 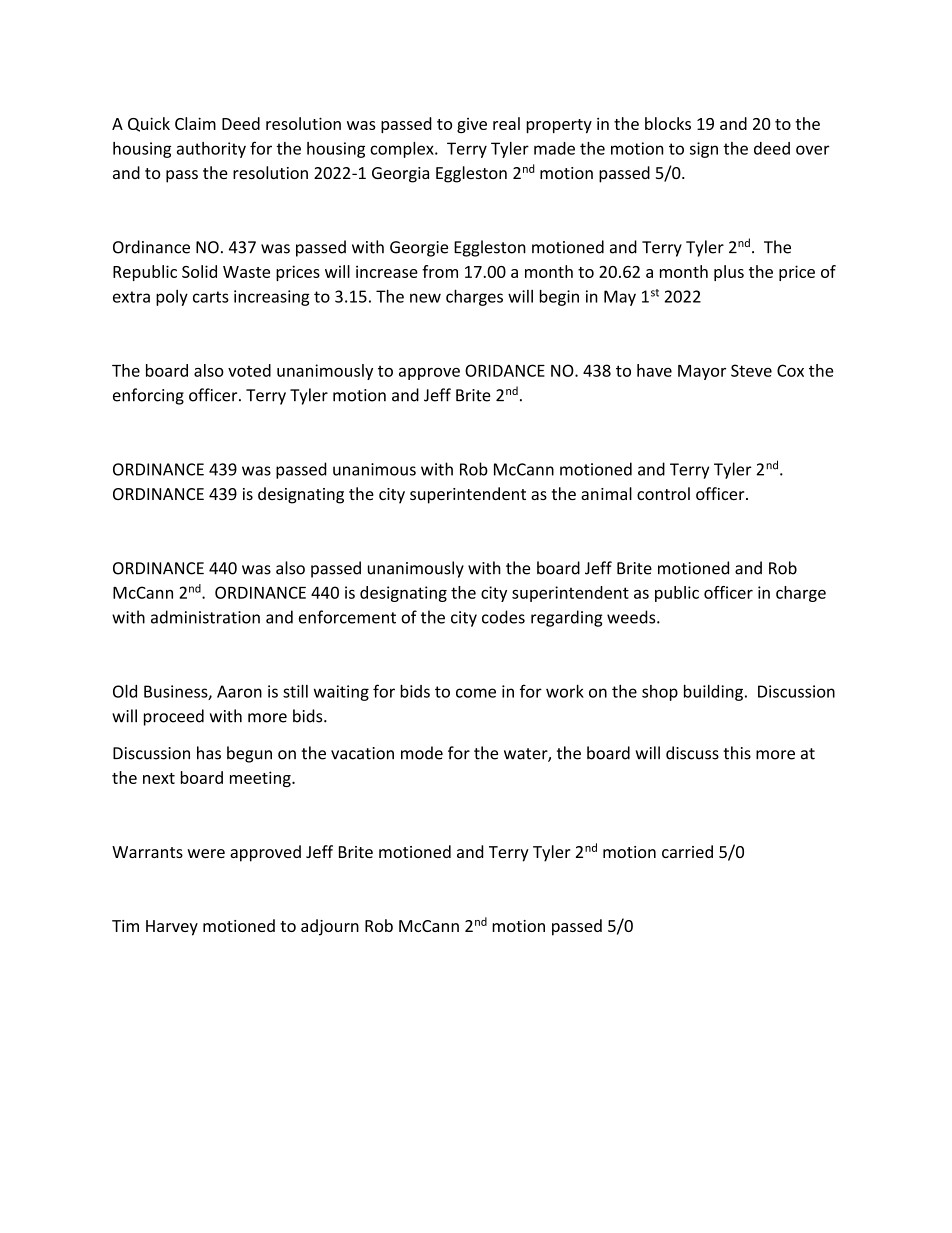 I want to click on blocks, so click(x=668, y=123).
